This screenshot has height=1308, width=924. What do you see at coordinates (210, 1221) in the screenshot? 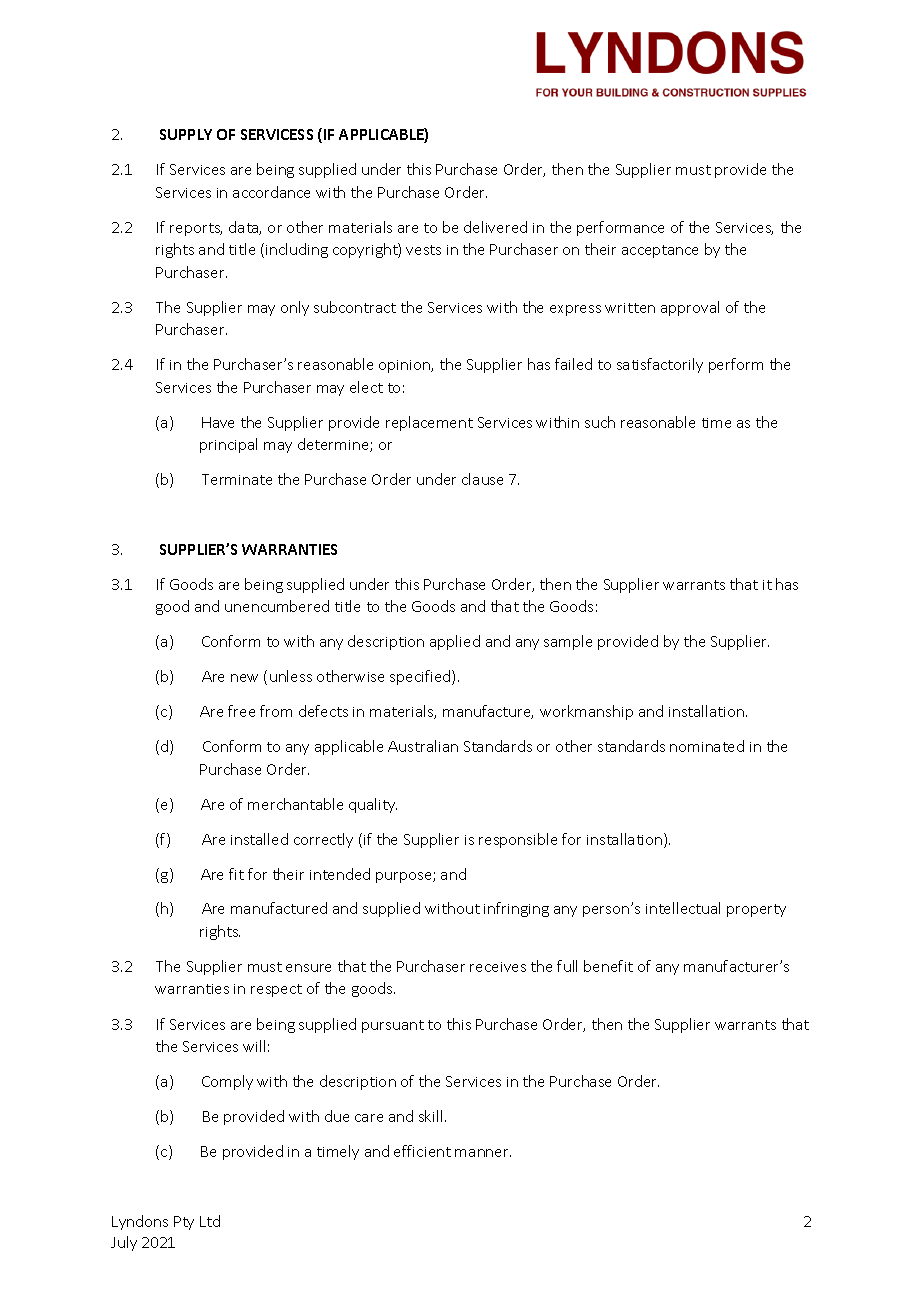
I see `Ltd` at bounding box center [210, 1221].
